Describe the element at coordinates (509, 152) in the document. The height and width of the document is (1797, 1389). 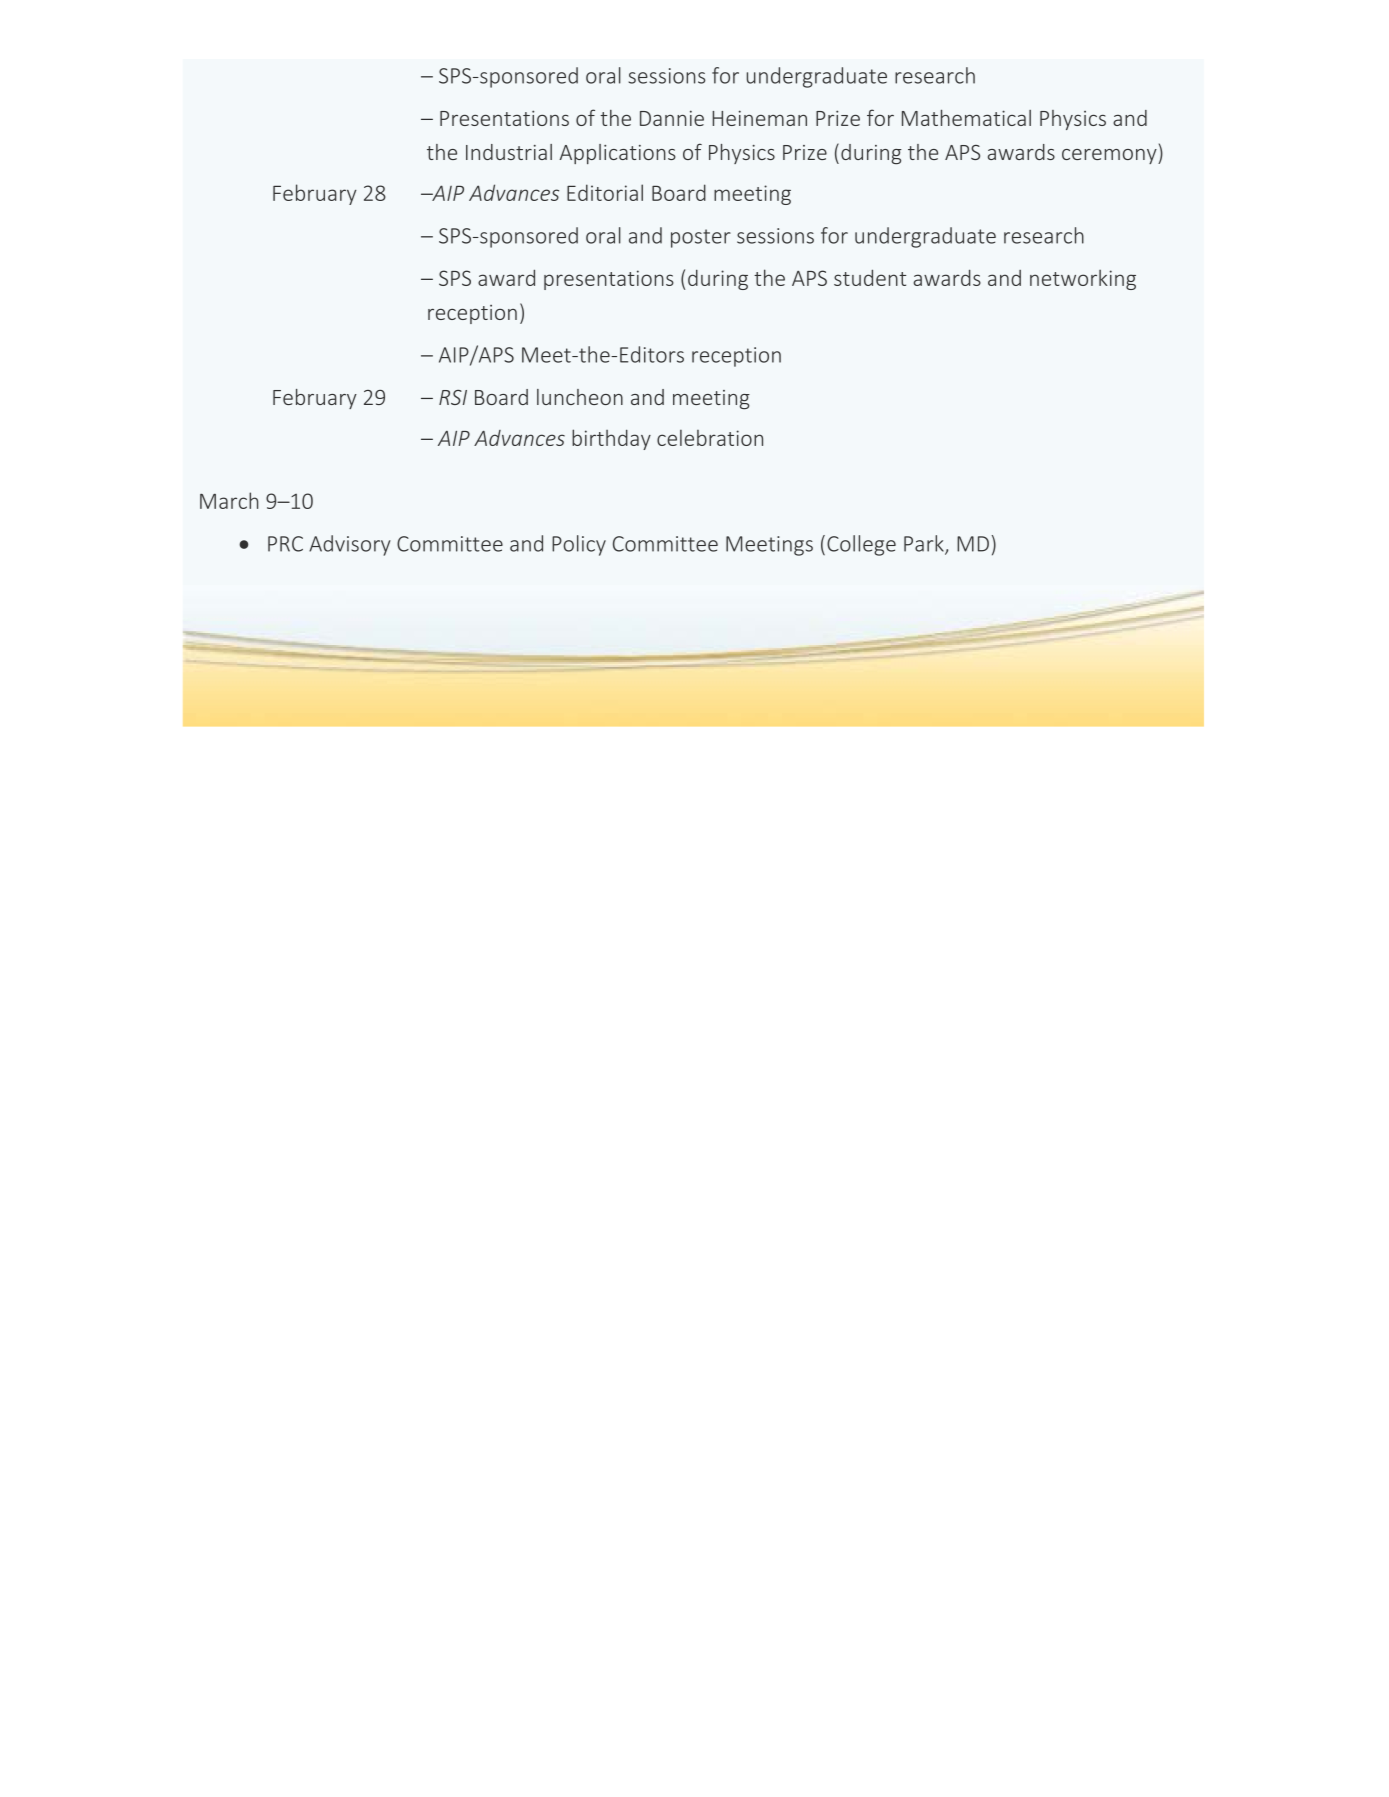
I see `Industrial` at that location.
